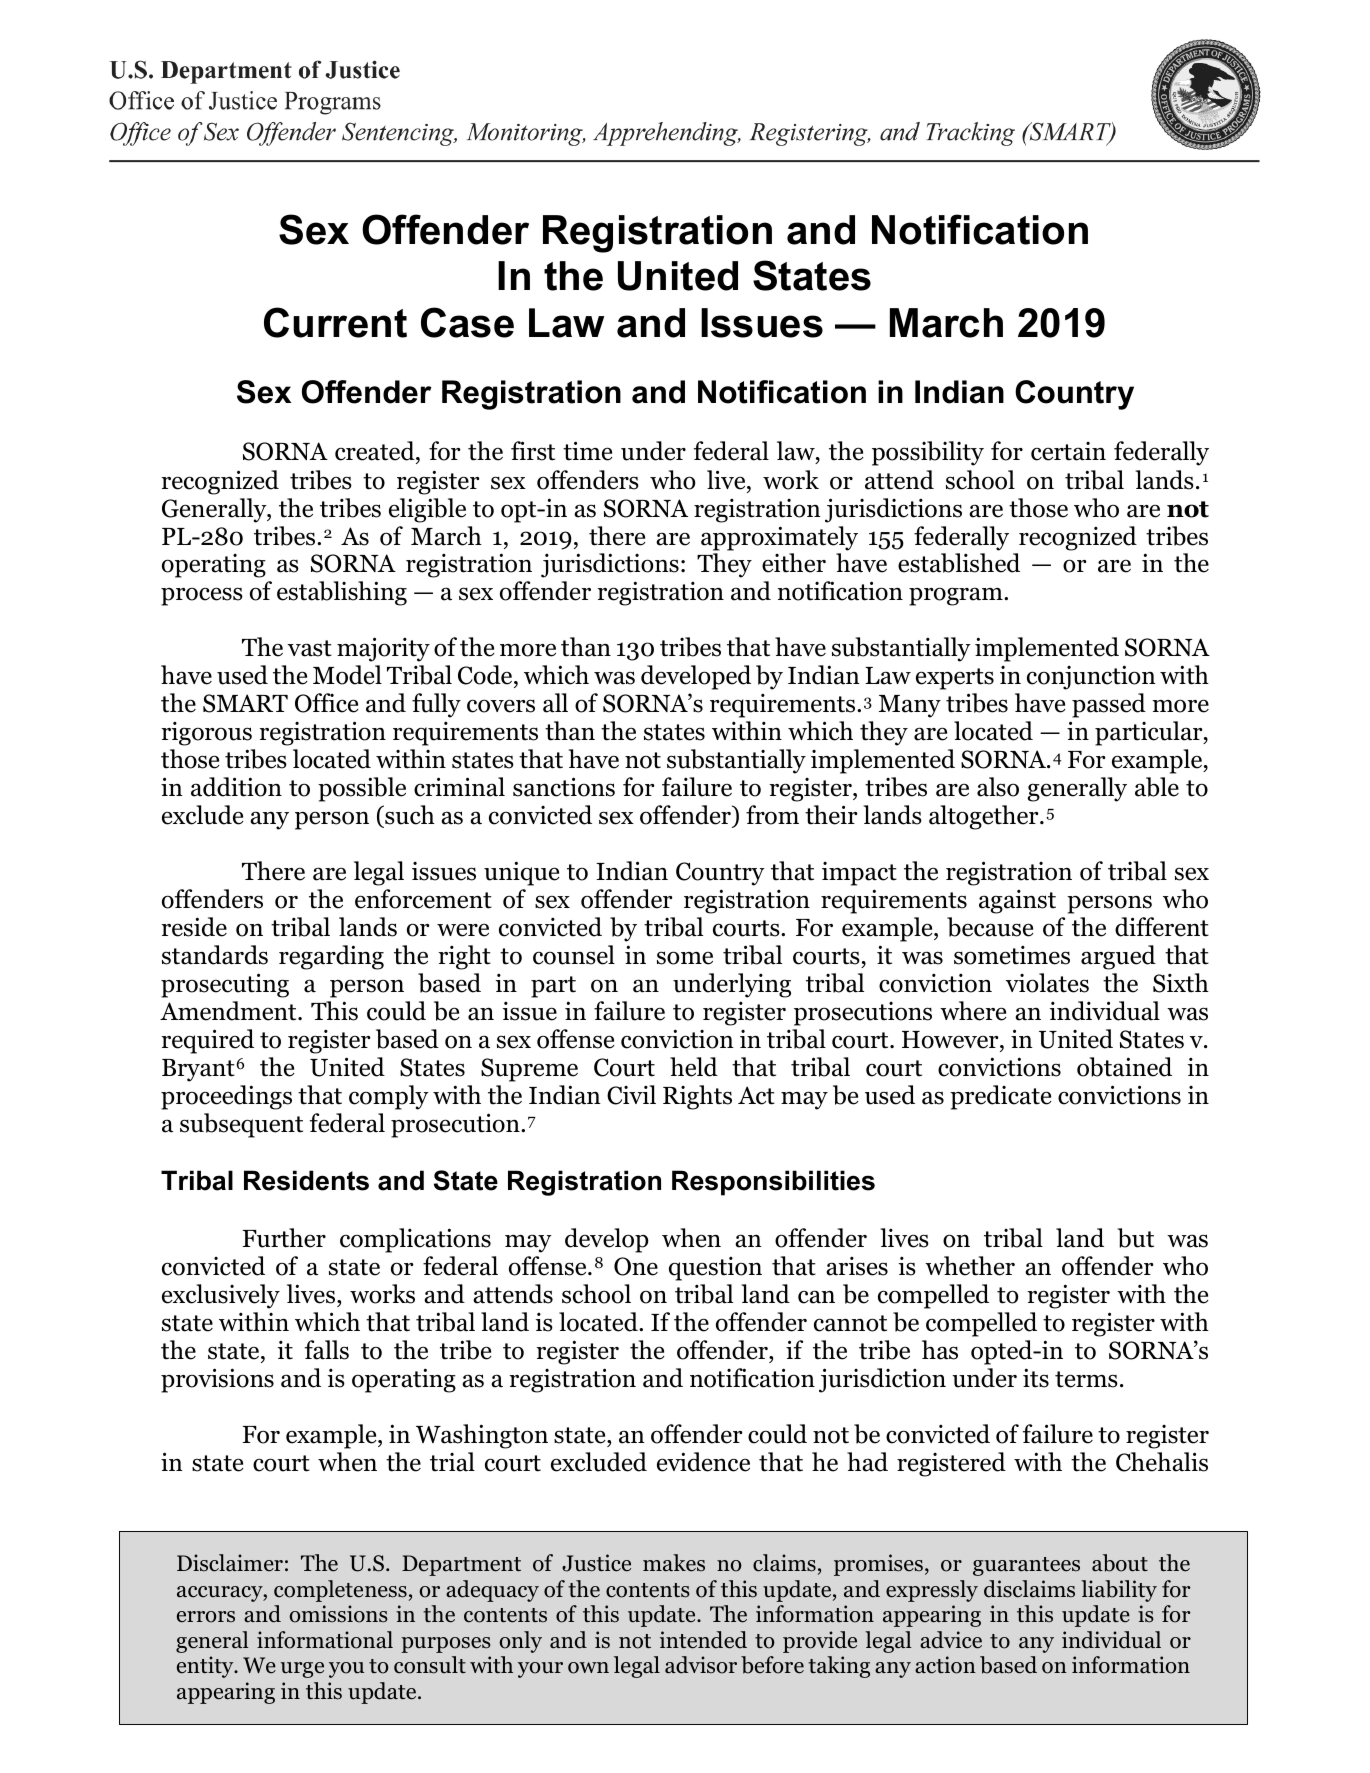  Describe the element at coordinates (338, 1614) in the screenshot. I see `omissions` at that location.
